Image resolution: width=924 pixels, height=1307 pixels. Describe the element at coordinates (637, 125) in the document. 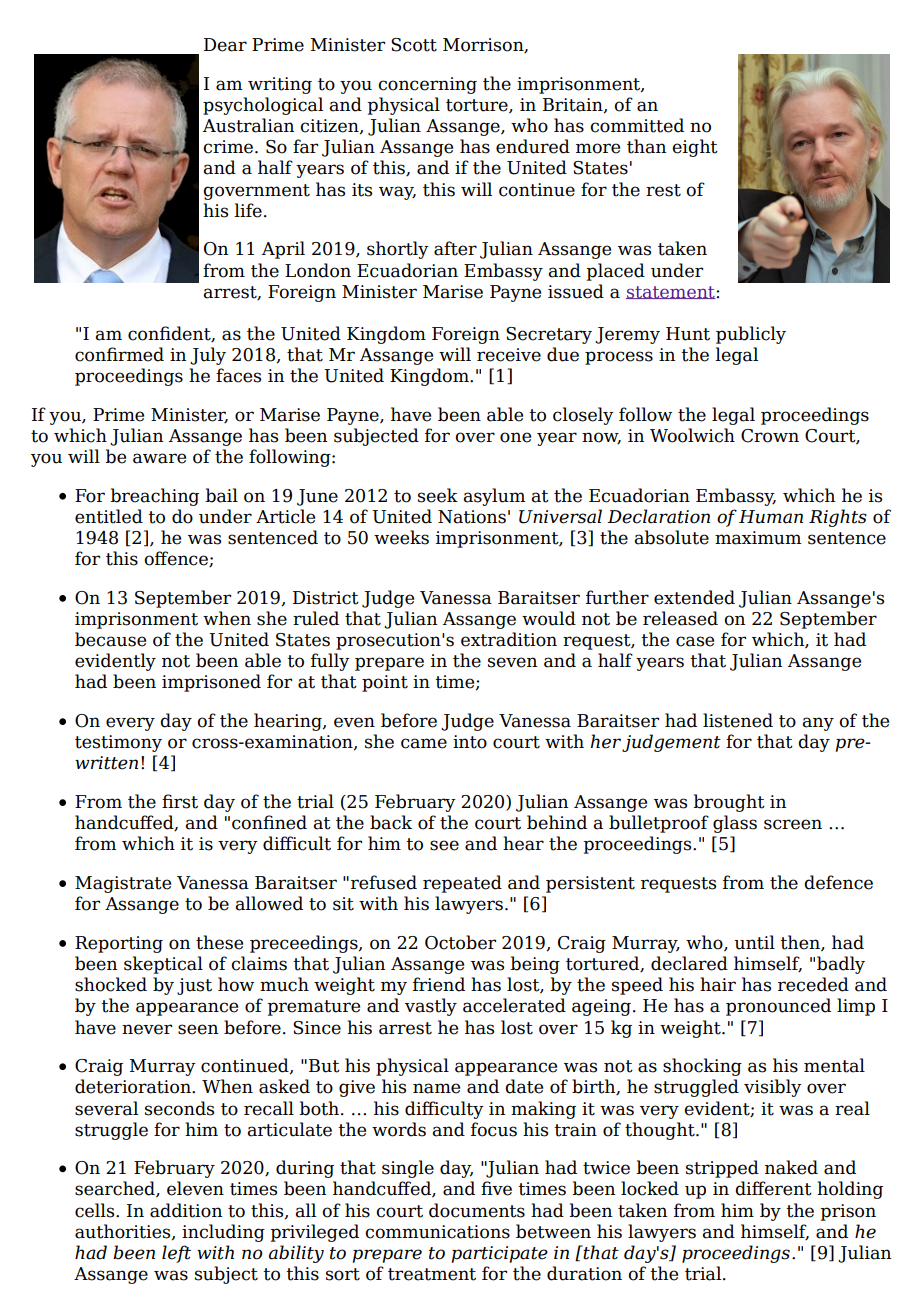

I see `committed` at that location.
